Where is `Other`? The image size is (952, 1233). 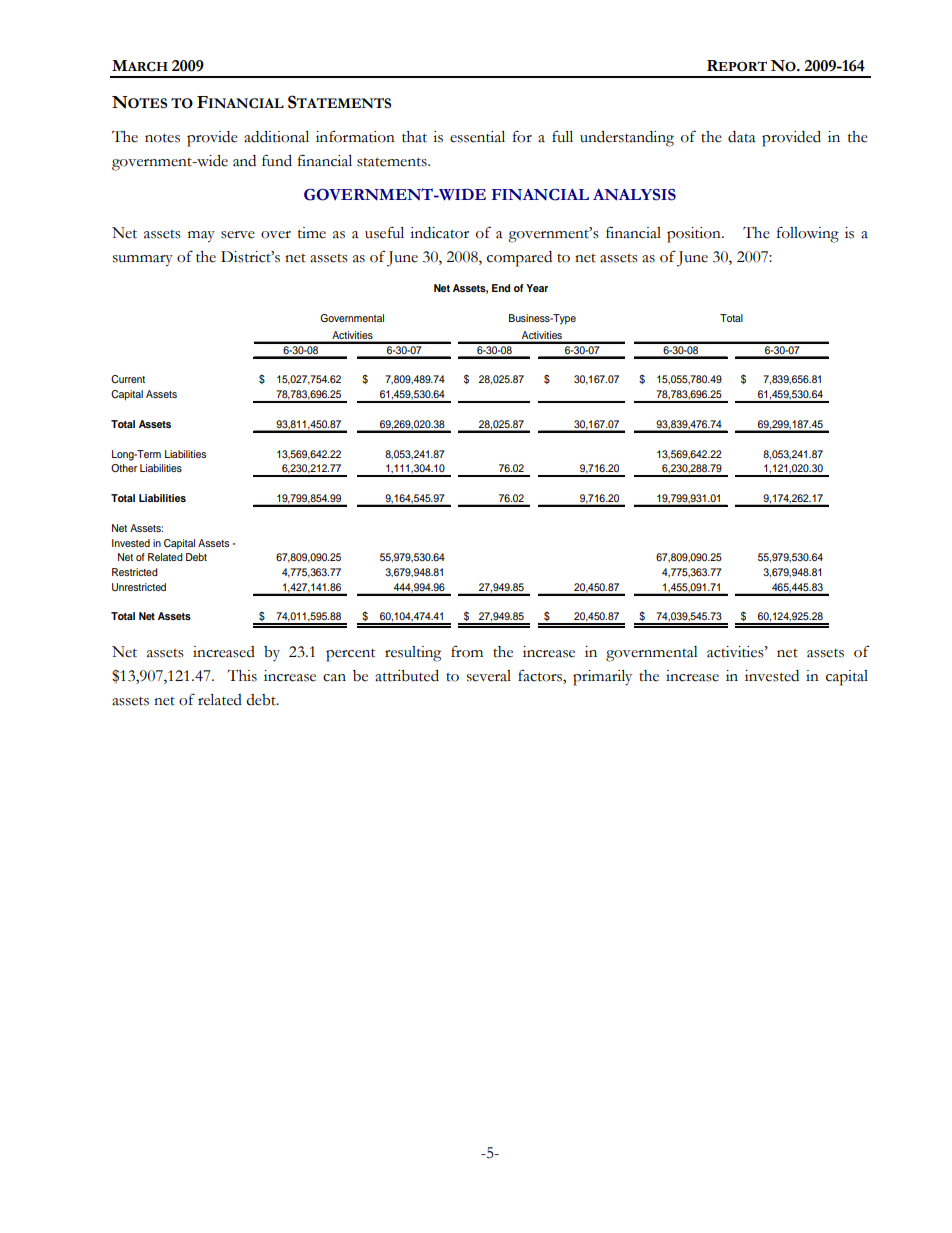 Other is located at coordinates (124, 468).
